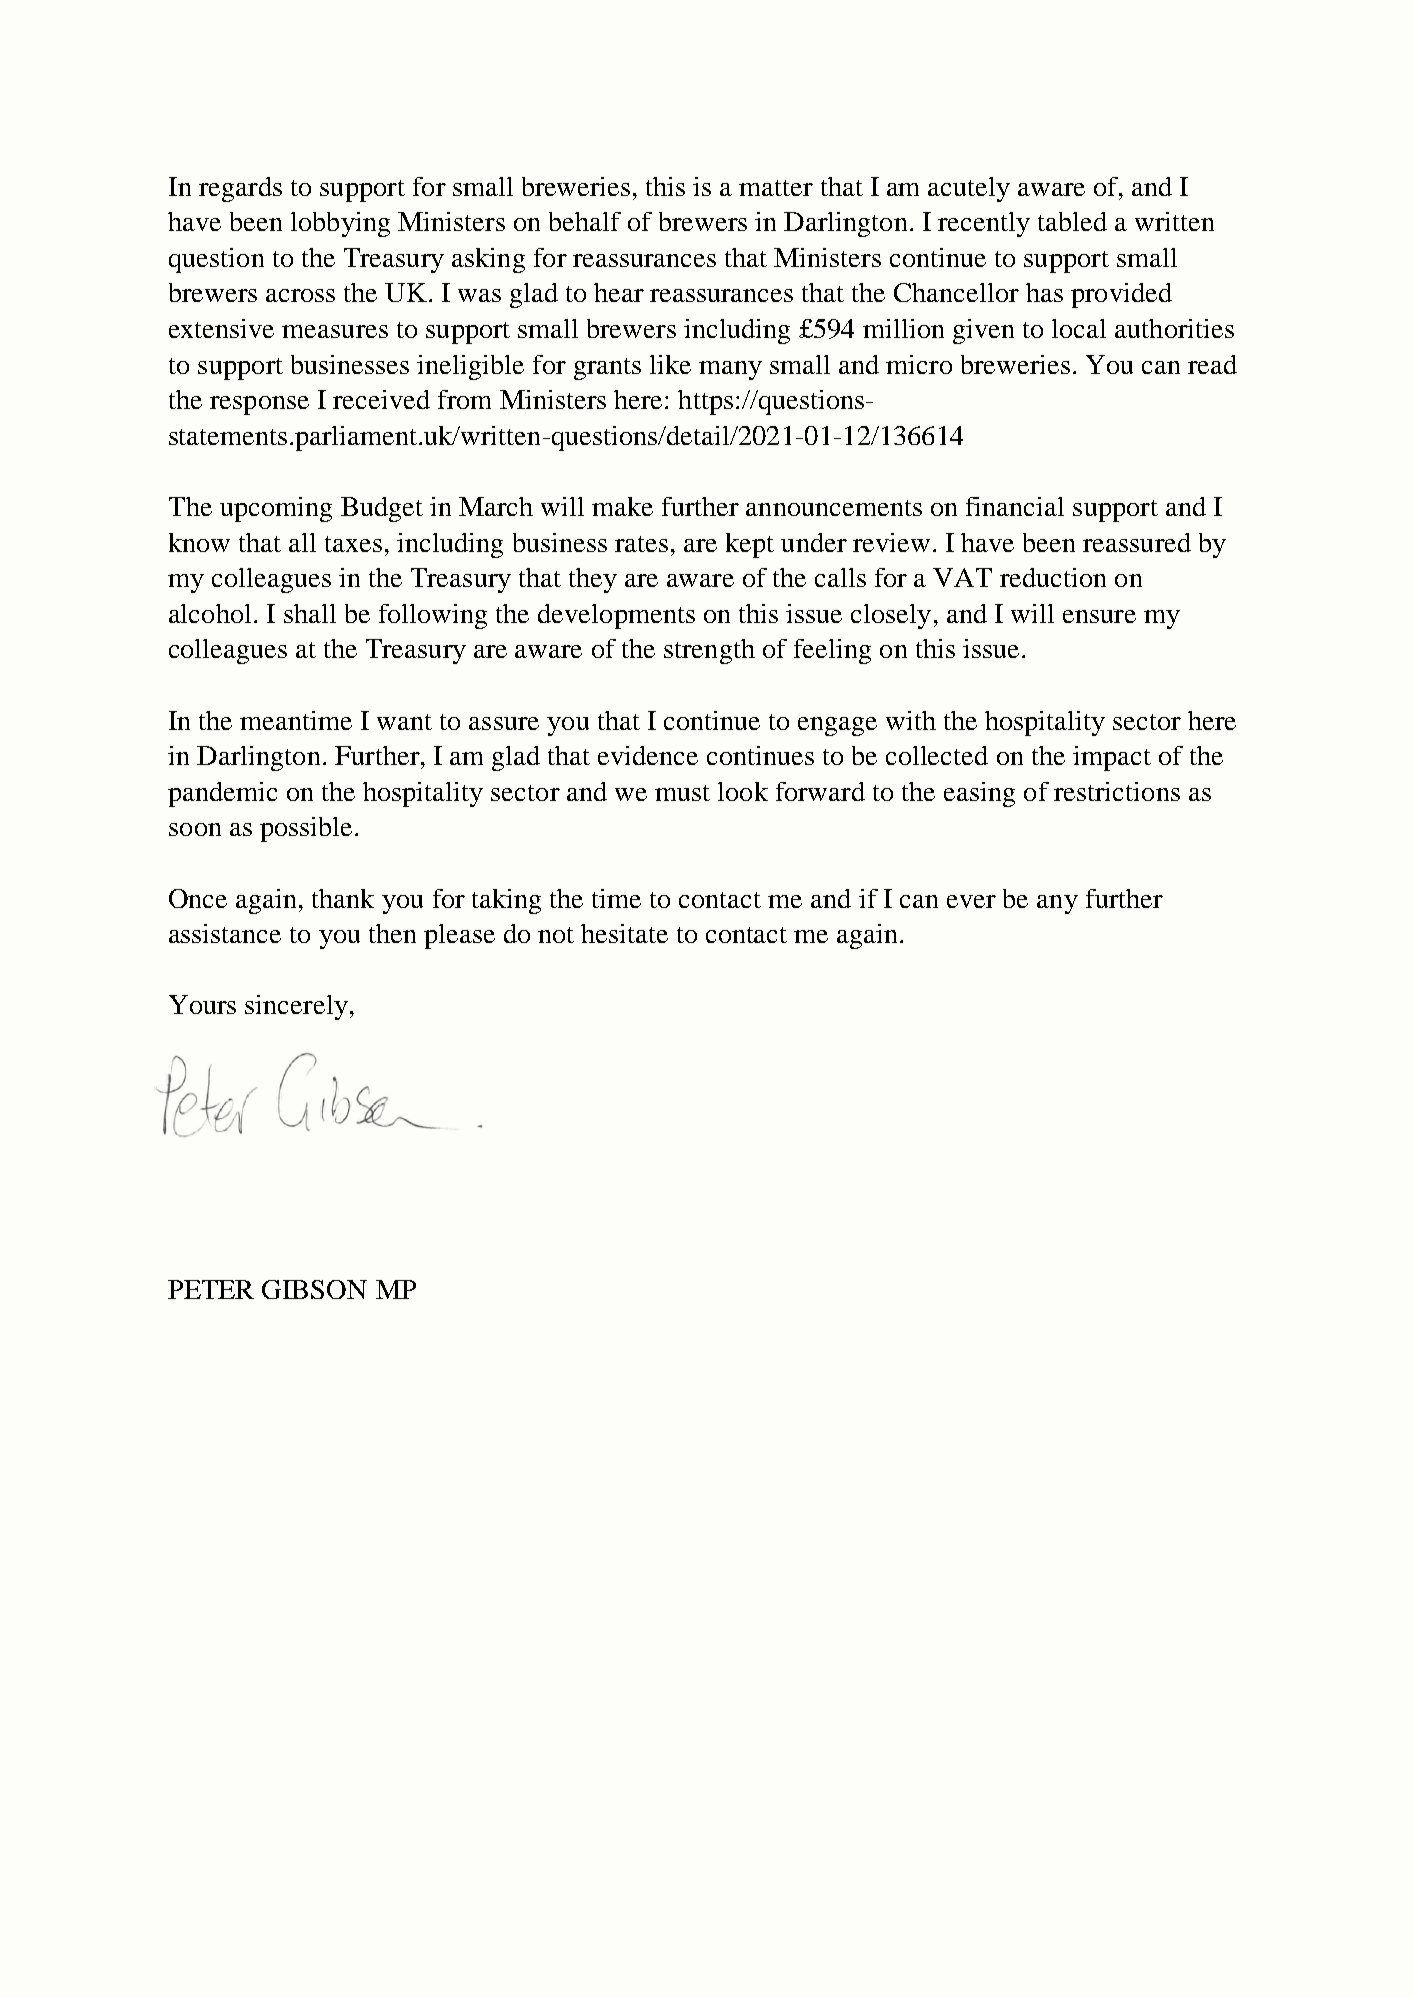  Describe the element at coordinates (1072, 221) in the image. I see `tabled` at that location.
